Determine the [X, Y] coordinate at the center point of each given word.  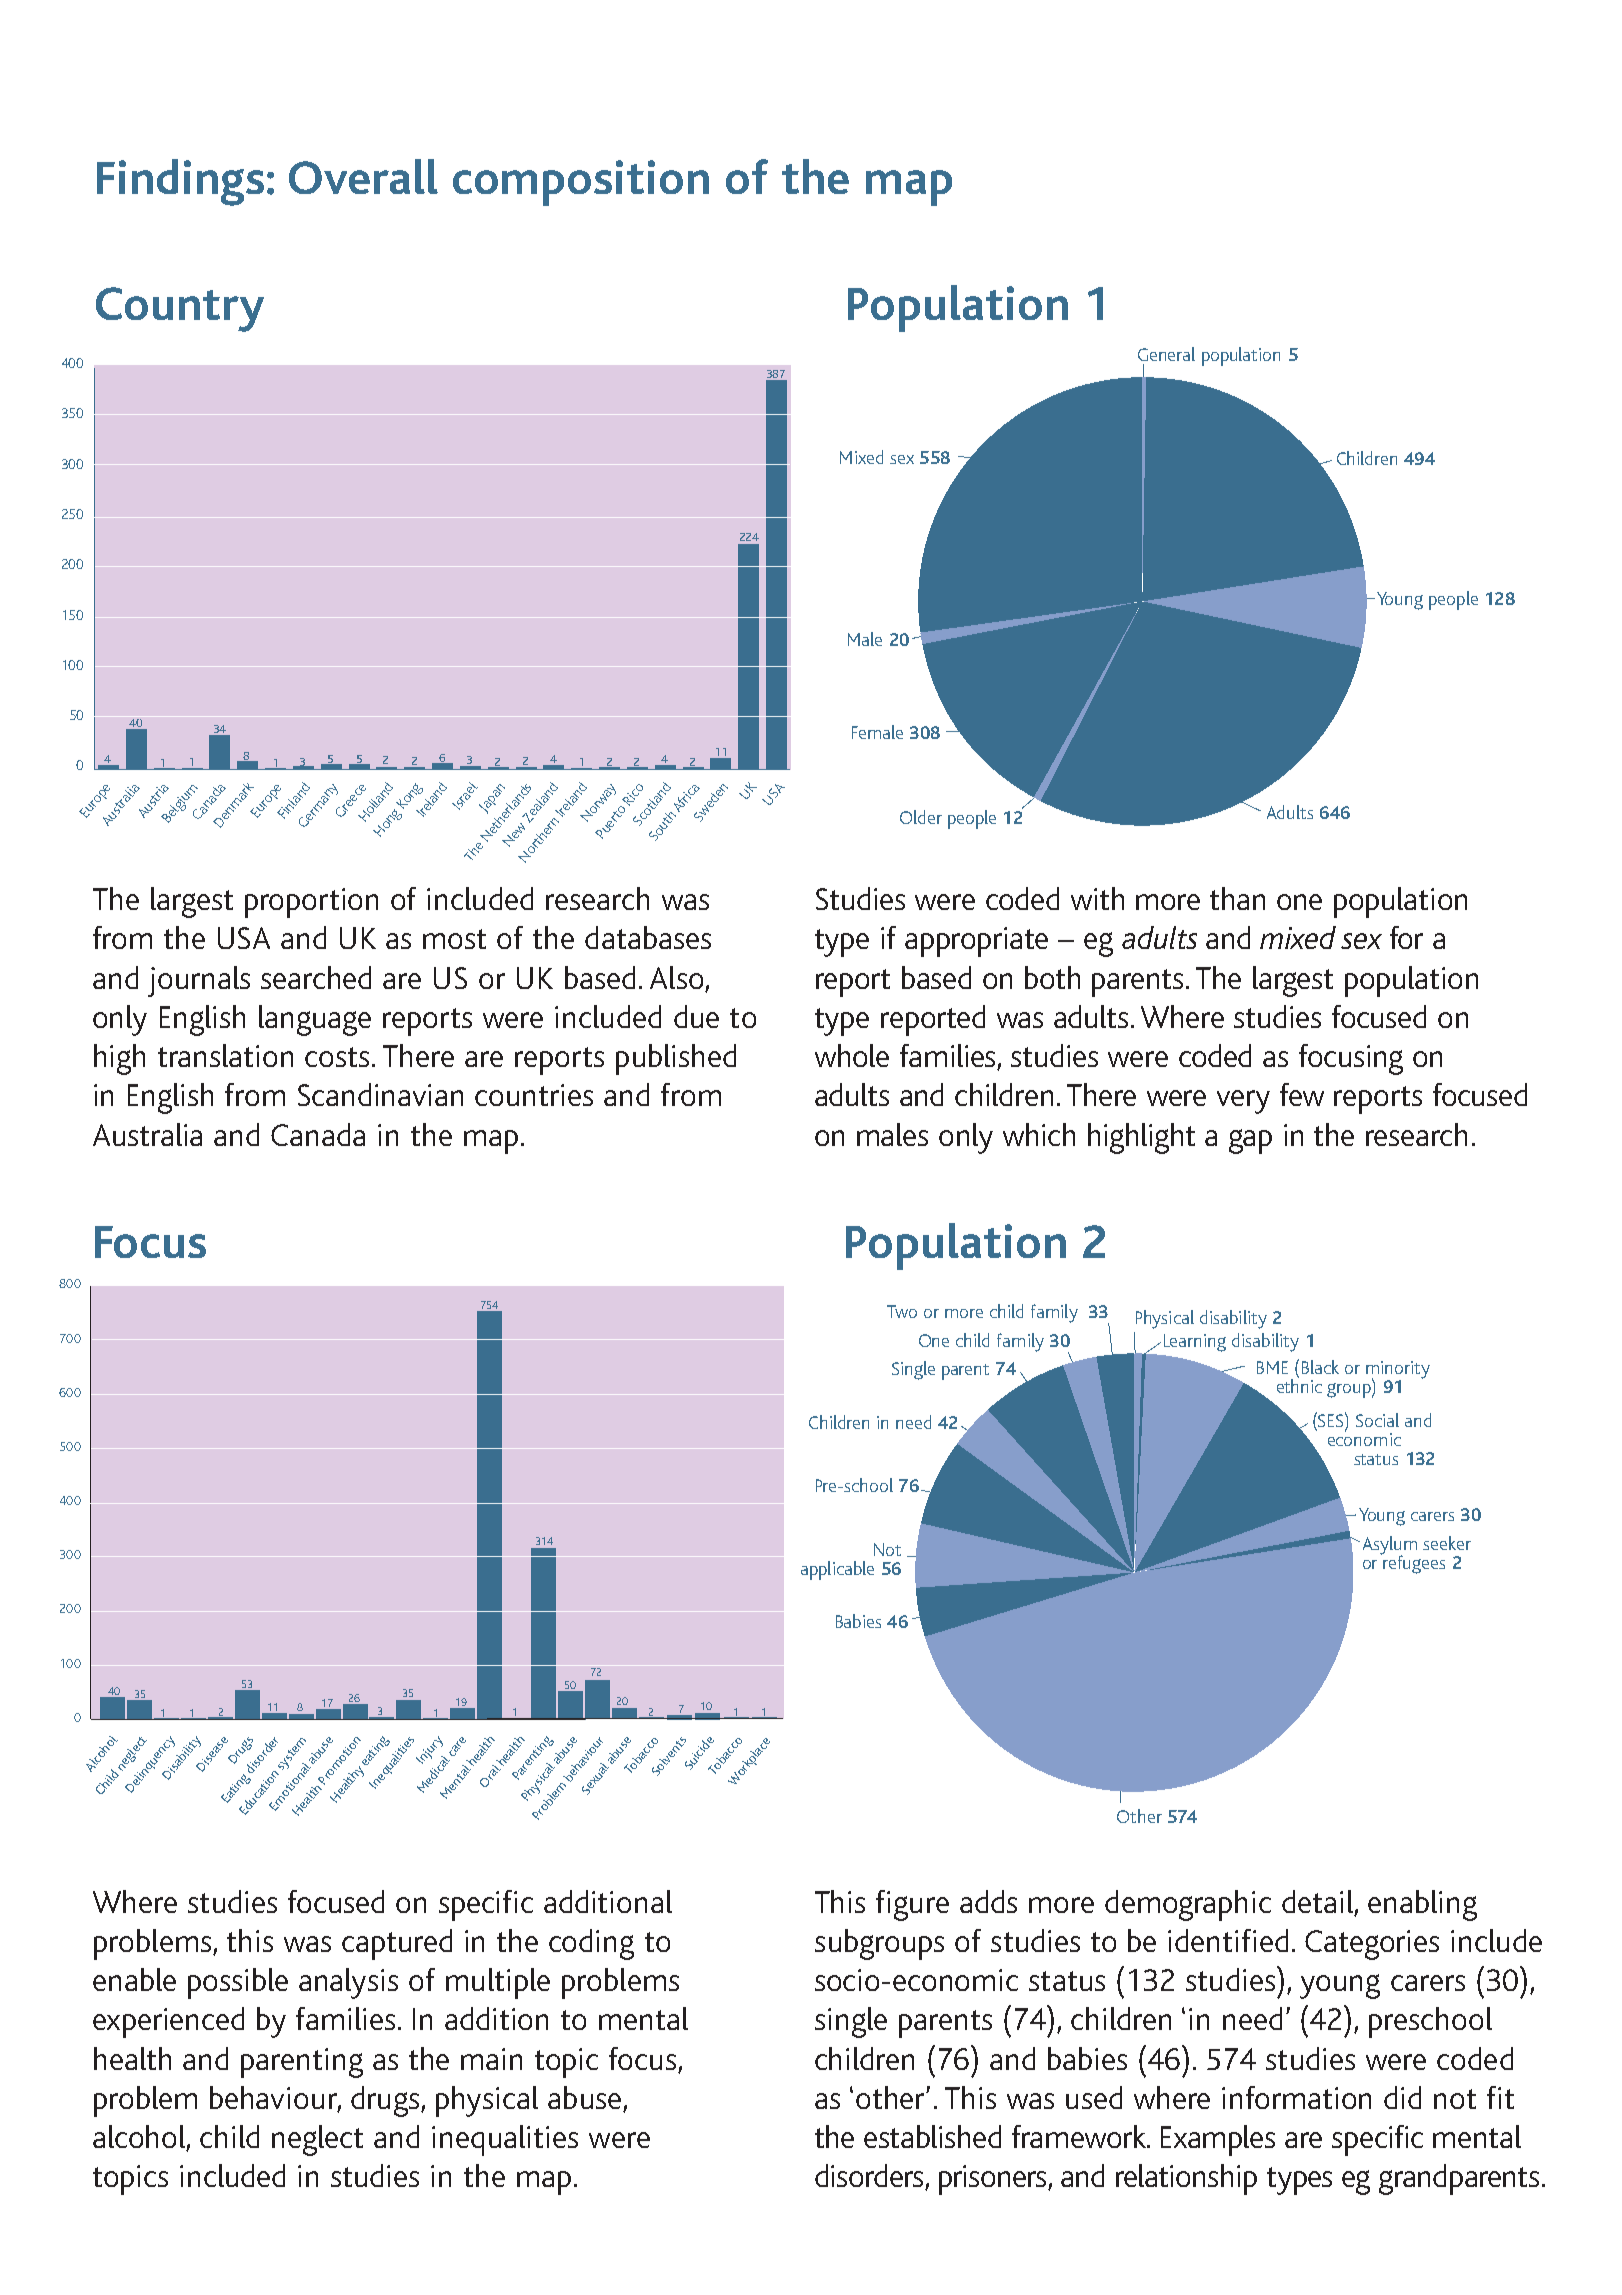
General [1166, 354]
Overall [363, 176]
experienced [168, 2022]
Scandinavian [380, 1094]
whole [852, 1055]
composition [581, 183]
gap [1250, 1141]
